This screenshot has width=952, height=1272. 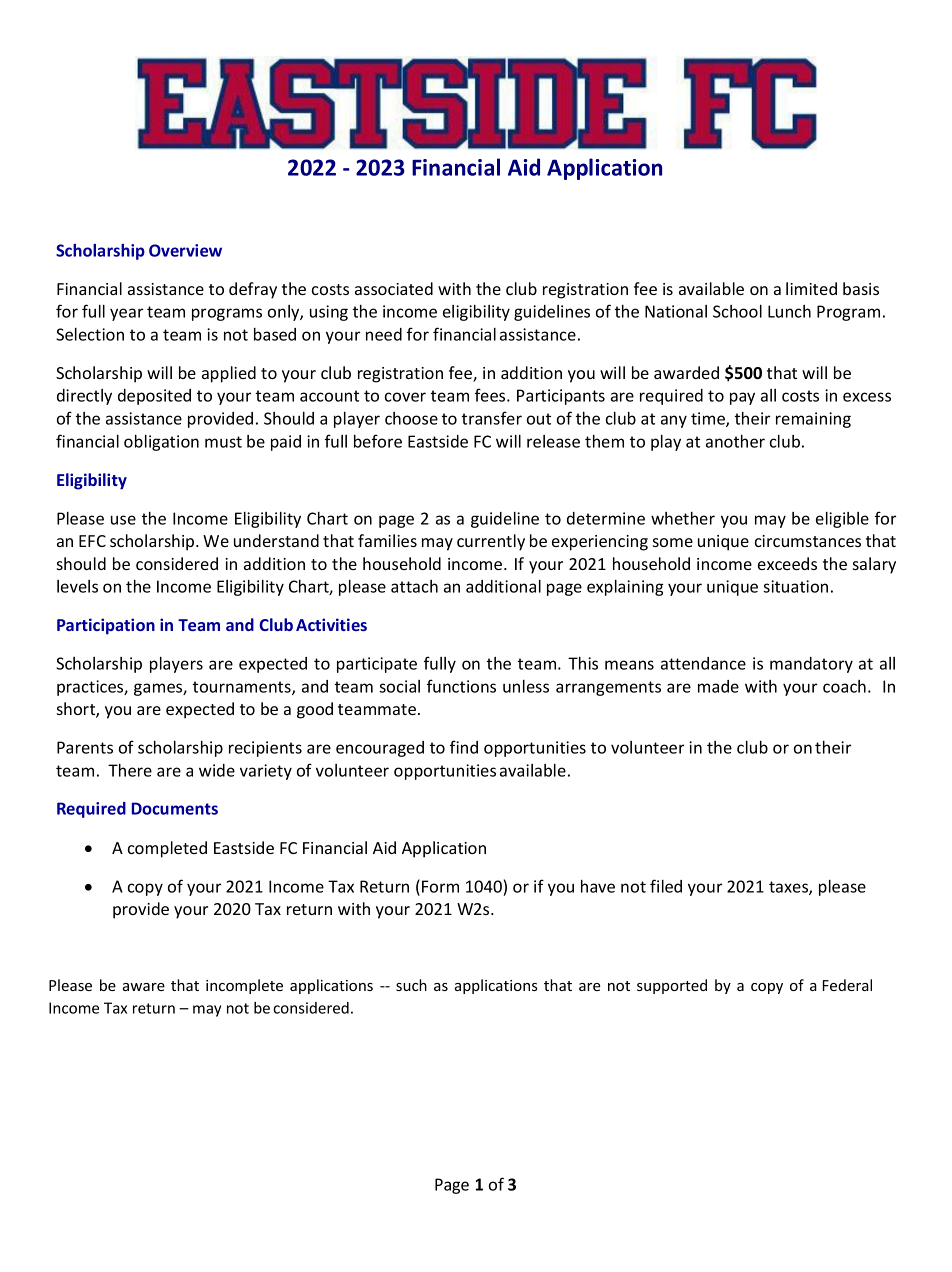 I want to click on Overview, so click(x=185, y=250).
